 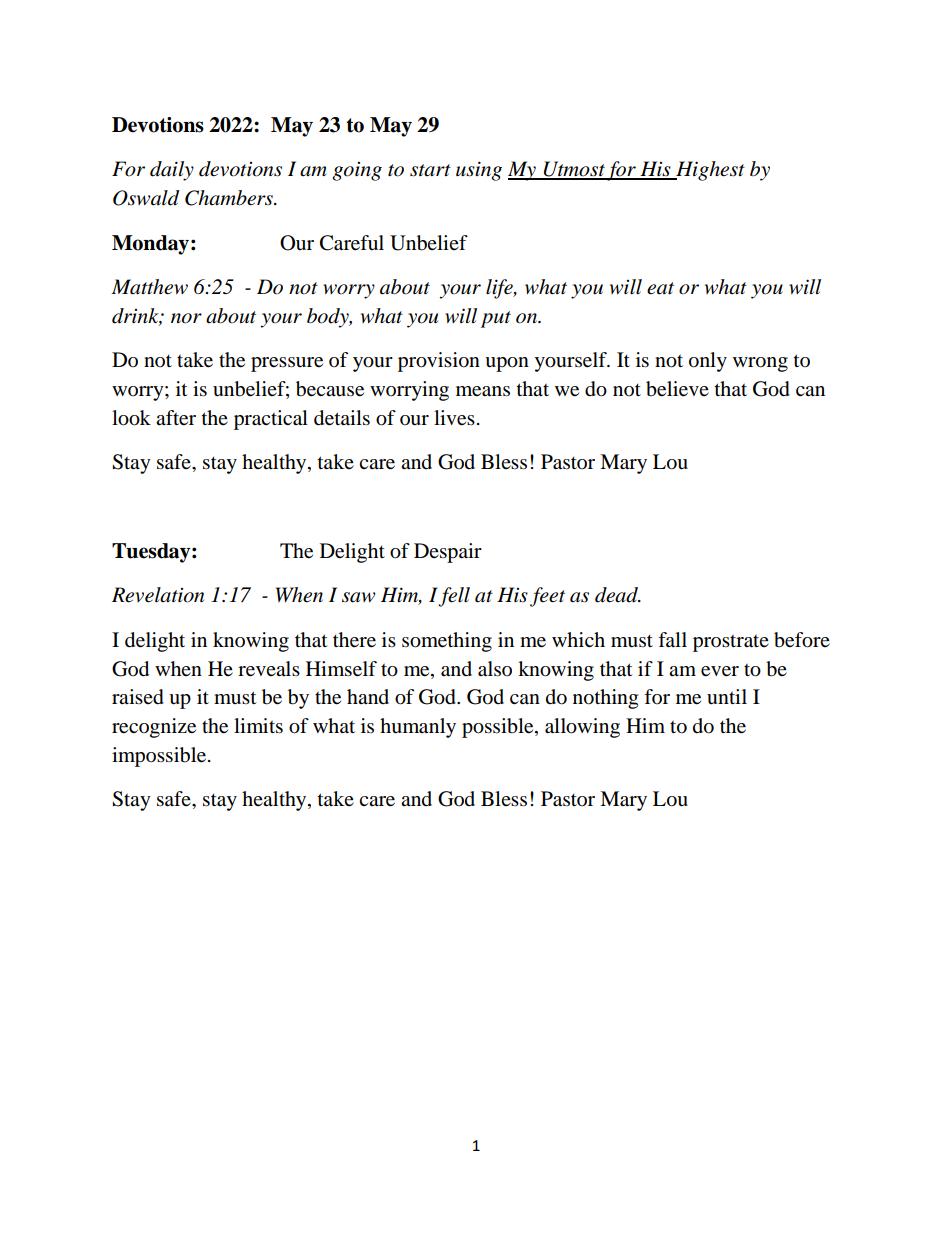 I want to click on Chambers, so click(x=230, y=198).
